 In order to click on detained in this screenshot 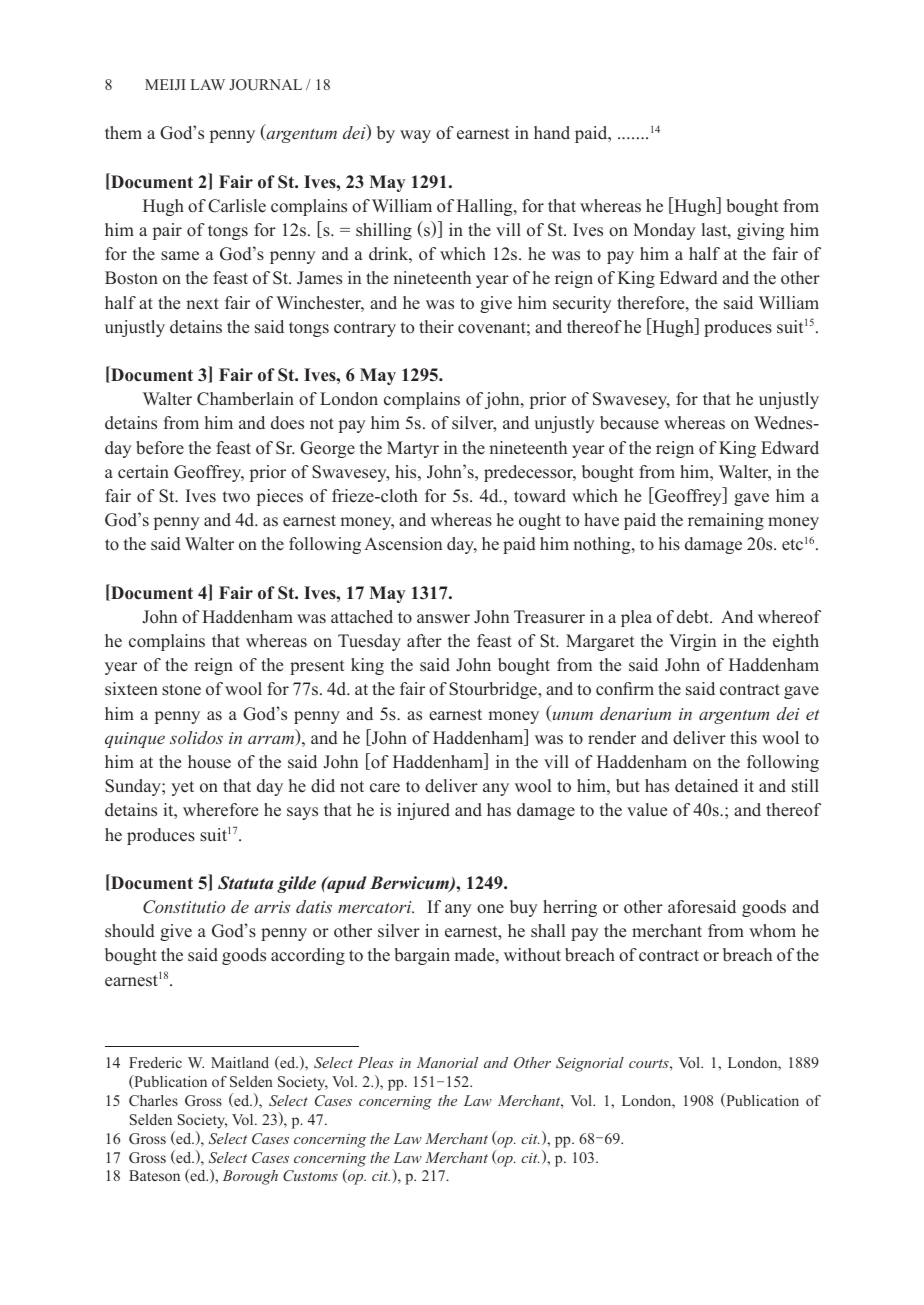, I will do `click(706, 786)`.
